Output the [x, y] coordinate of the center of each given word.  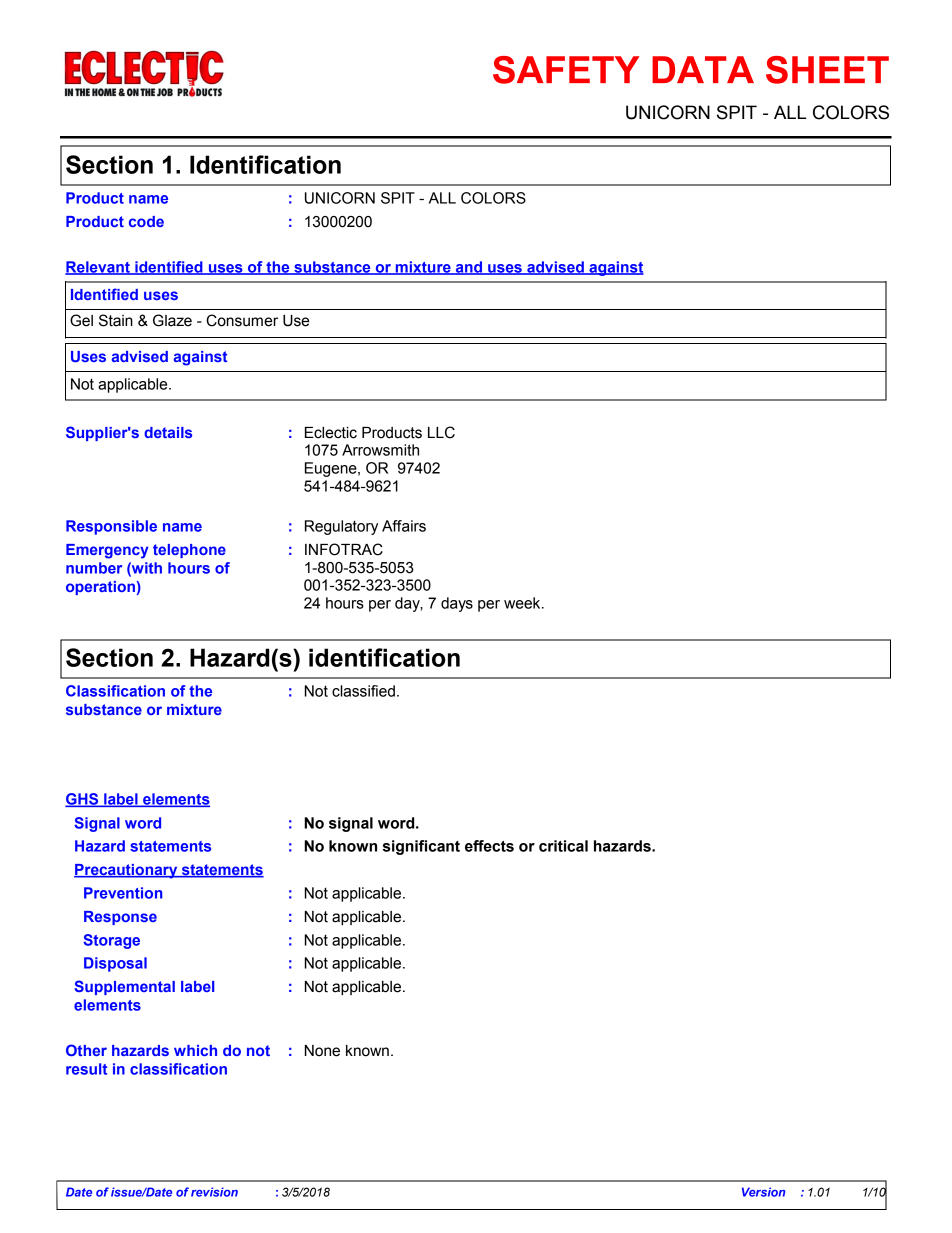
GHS [83, 800]
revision [214, 1192]
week [523, 603]
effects [489, 846]
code [146, 221]
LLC [441, 432]
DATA [703, 69]
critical [563, 846]
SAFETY [566, 70]
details [168, 432]
